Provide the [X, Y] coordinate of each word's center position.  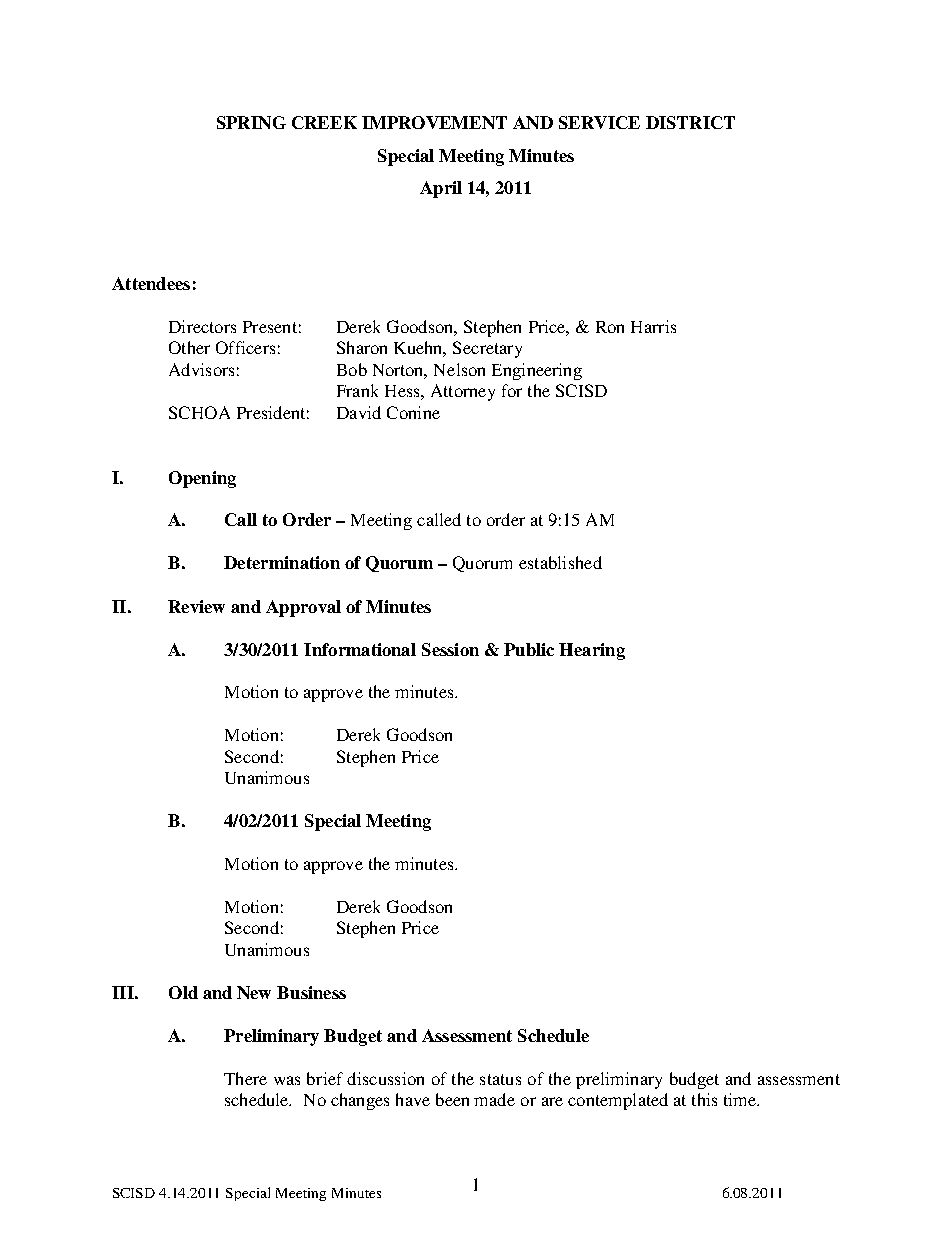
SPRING [251, 122]
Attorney [463, 392]
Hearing [592, 651]
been [452, 1099]
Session [450, 649]
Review [196, 606]
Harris [653, 326]
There [245, 1078]
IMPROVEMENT [434, 122]
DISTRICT [690, 122]
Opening [202, 479]
